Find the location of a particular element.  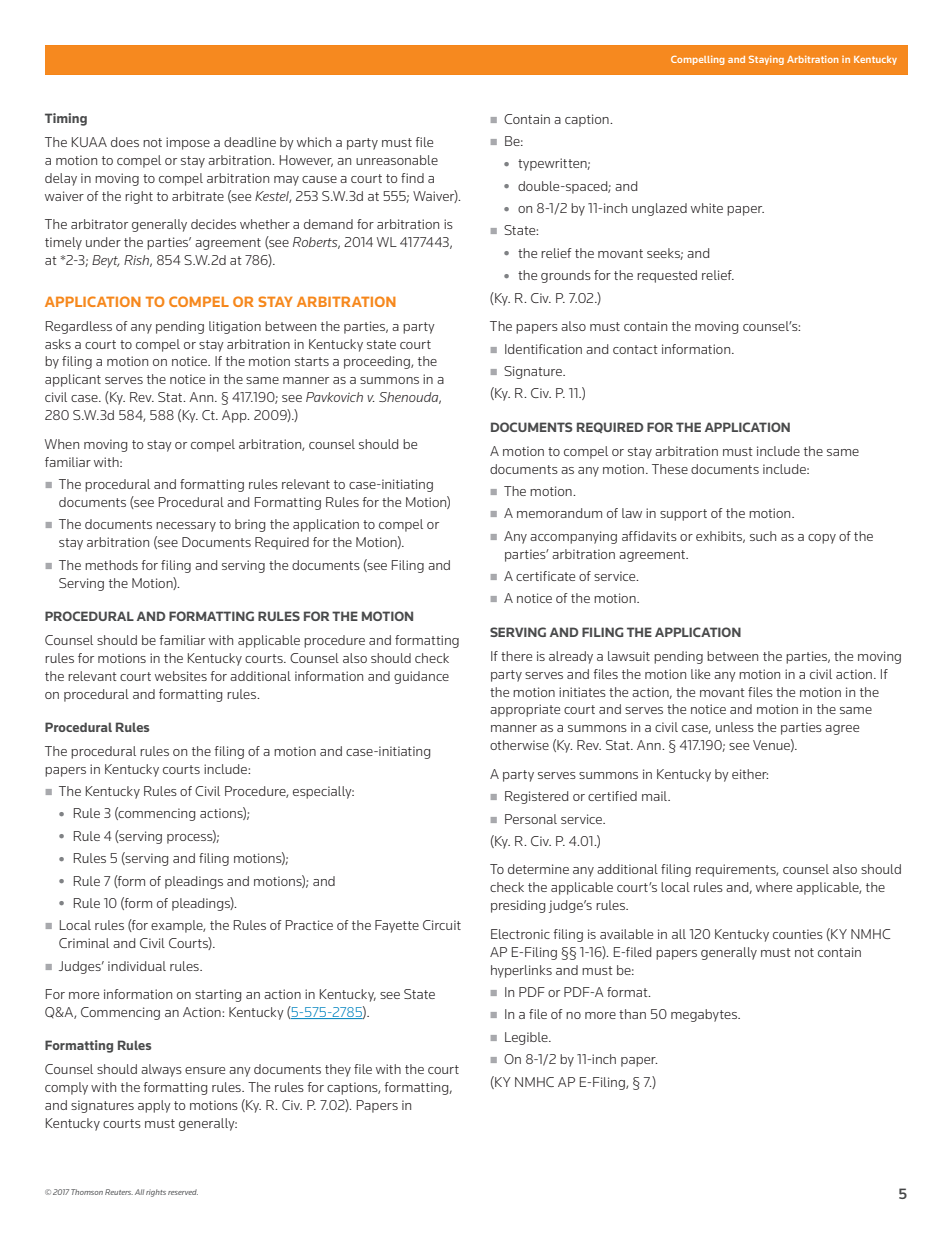

Reuters is located at coordinates (119, 1192).
